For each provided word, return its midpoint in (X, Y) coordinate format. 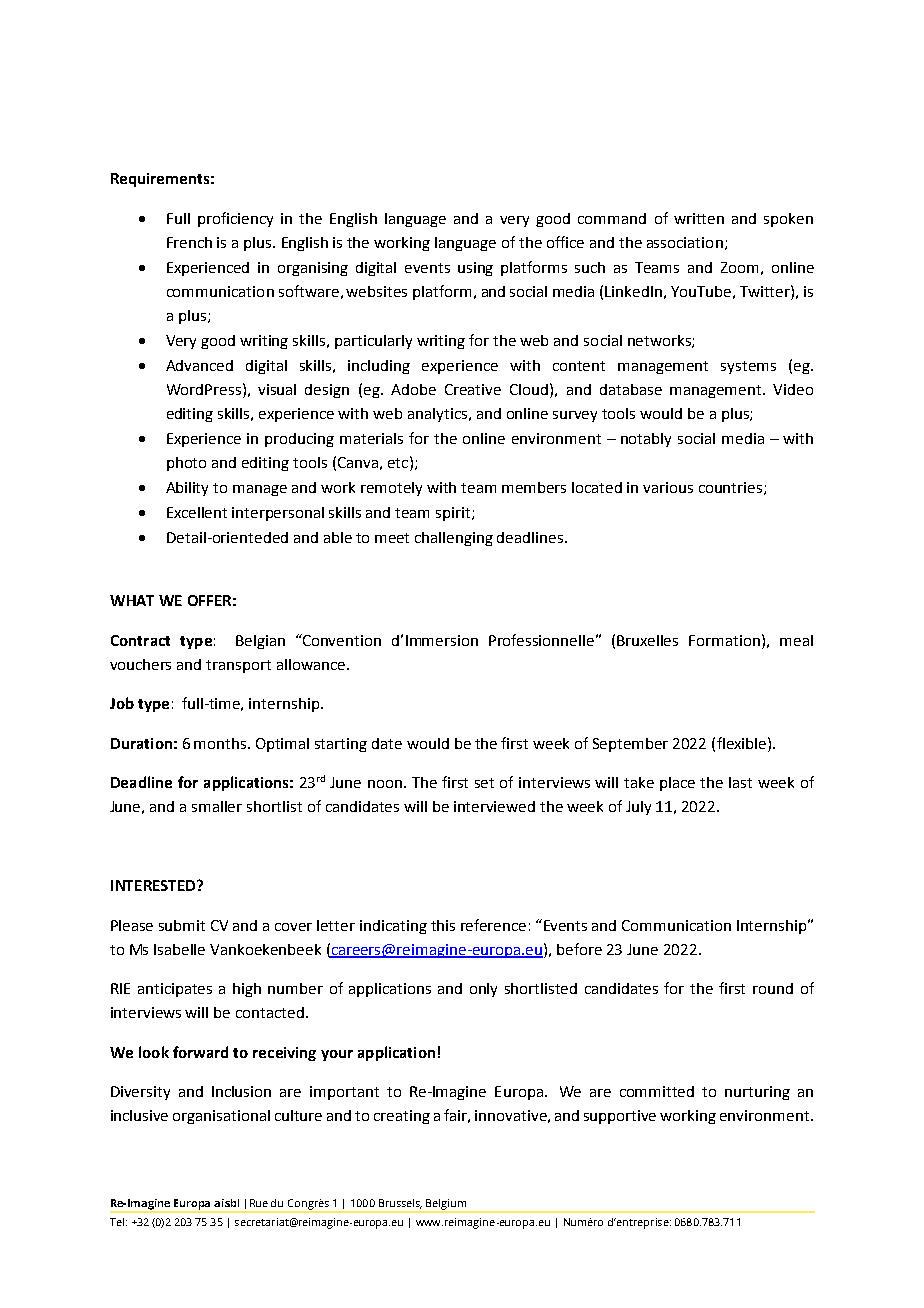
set (484, 783)
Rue (259, 1203)
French (189, 242)
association (685, 242)
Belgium (447, 1205)
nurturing (757, 1093)
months (221, 743)
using (475, 269)
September (630, 745)
